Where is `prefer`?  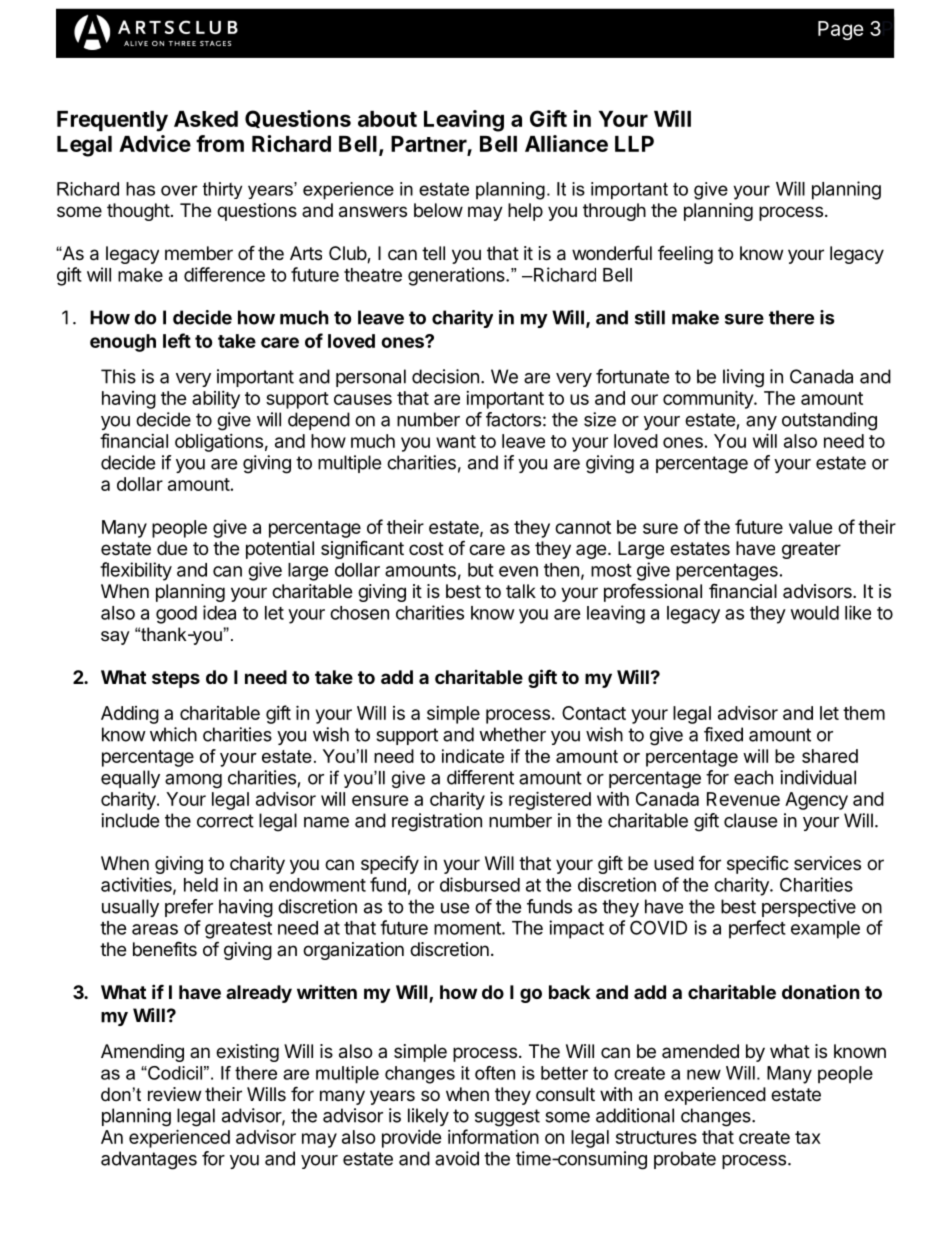 prefer is located at coordinates (189, 908).
